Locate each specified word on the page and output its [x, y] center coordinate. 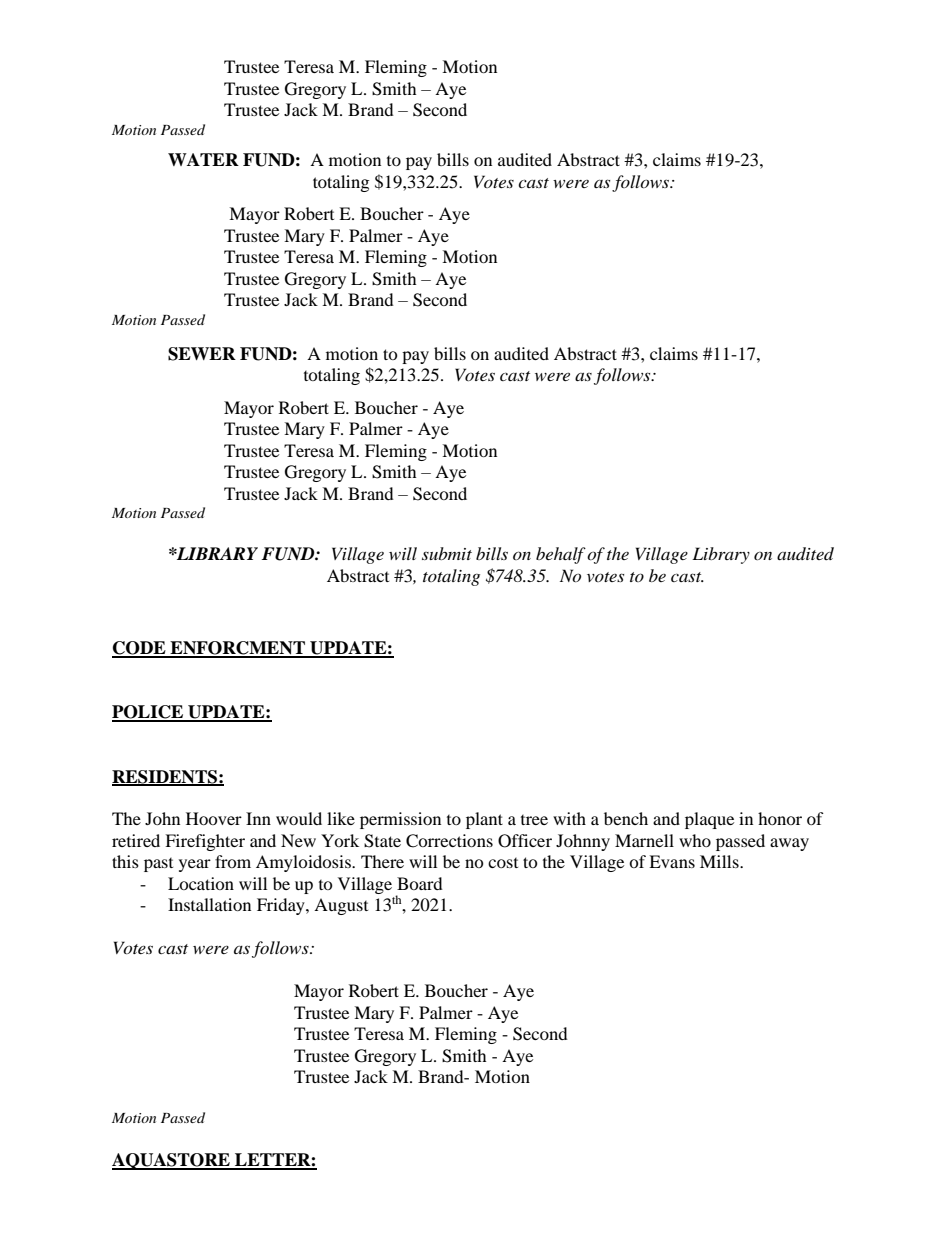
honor [780, 818]
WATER [203, 159]
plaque [709, 820]
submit [447, 553]
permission [400, 820]
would [299, 818]
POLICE [149, 713]
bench [626, 818]
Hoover [214, 818]
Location [201, 883]
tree [534, 820]
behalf [561, 555]
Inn [258, 818]
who [695, 840]
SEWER [202, 354]
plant [484, 820]
